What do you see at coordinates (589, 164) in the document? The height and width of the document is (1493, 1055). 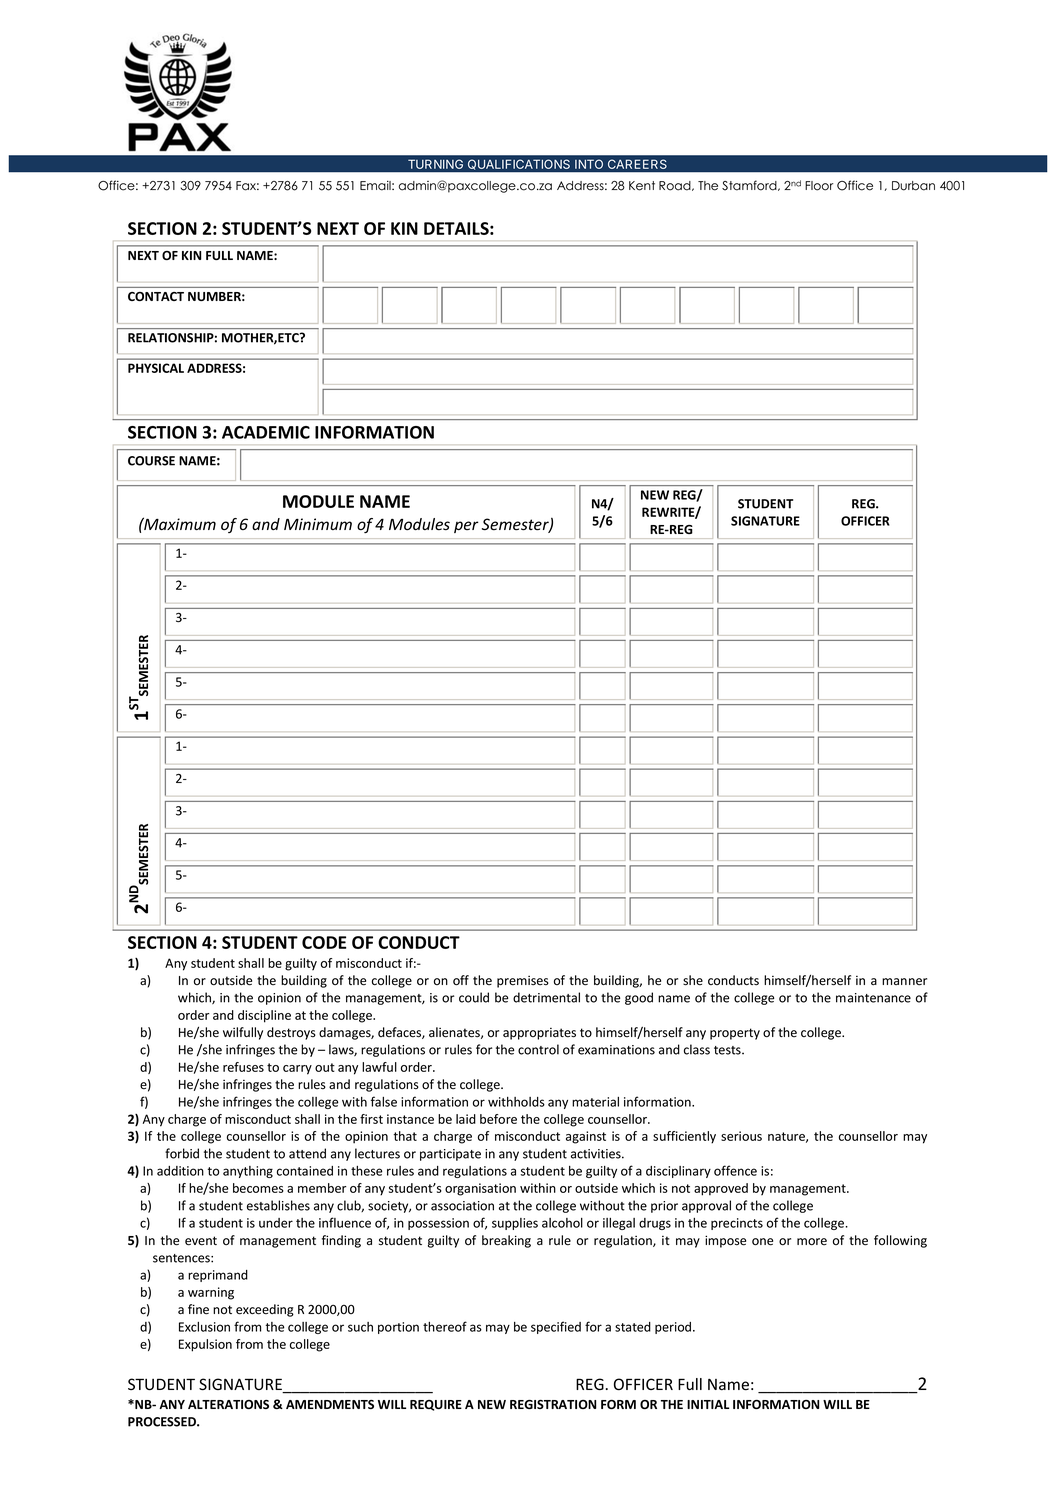 I see `INTO` at bounding box center [589, 164].
